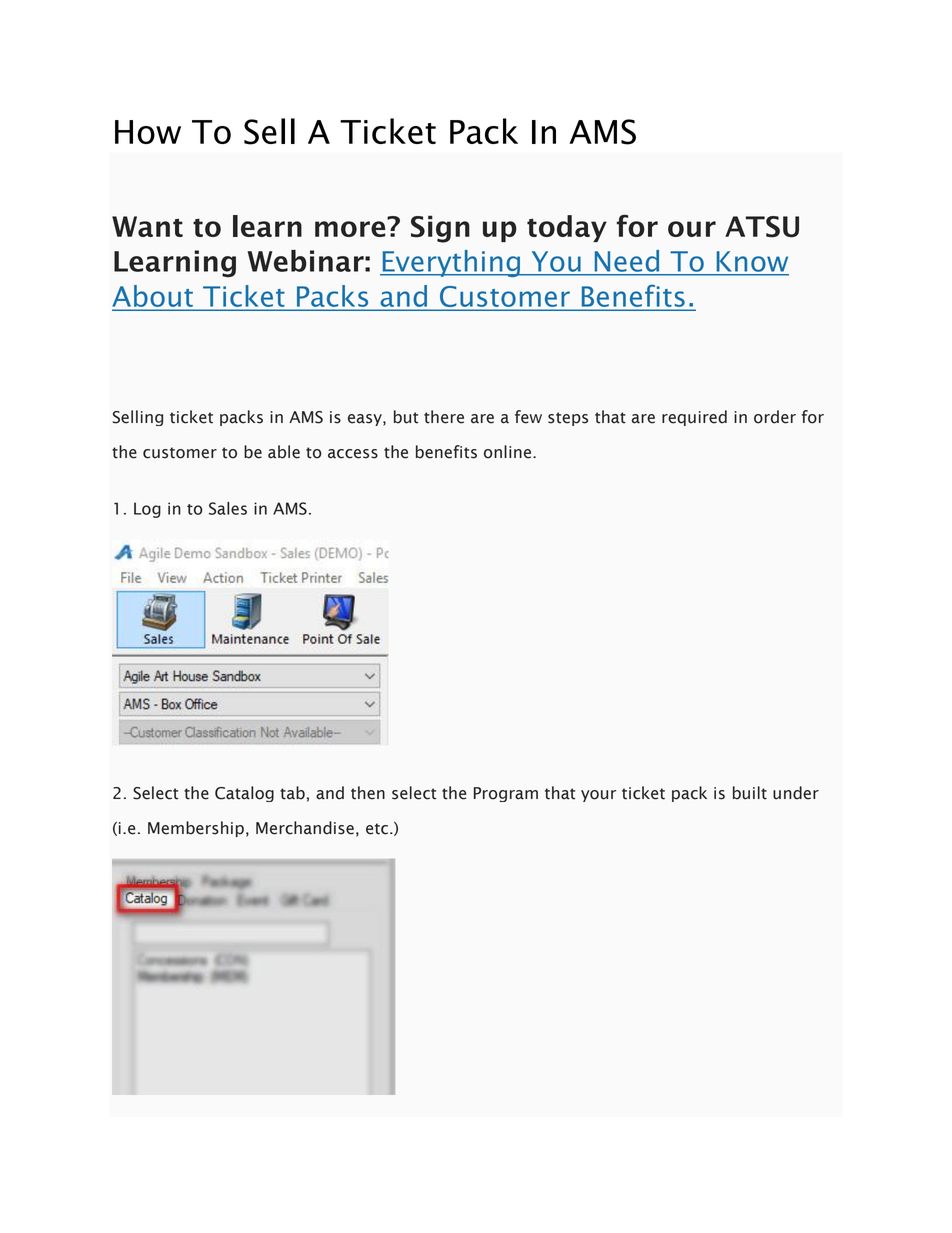  I want to click on Sales, so click(228, 508).
